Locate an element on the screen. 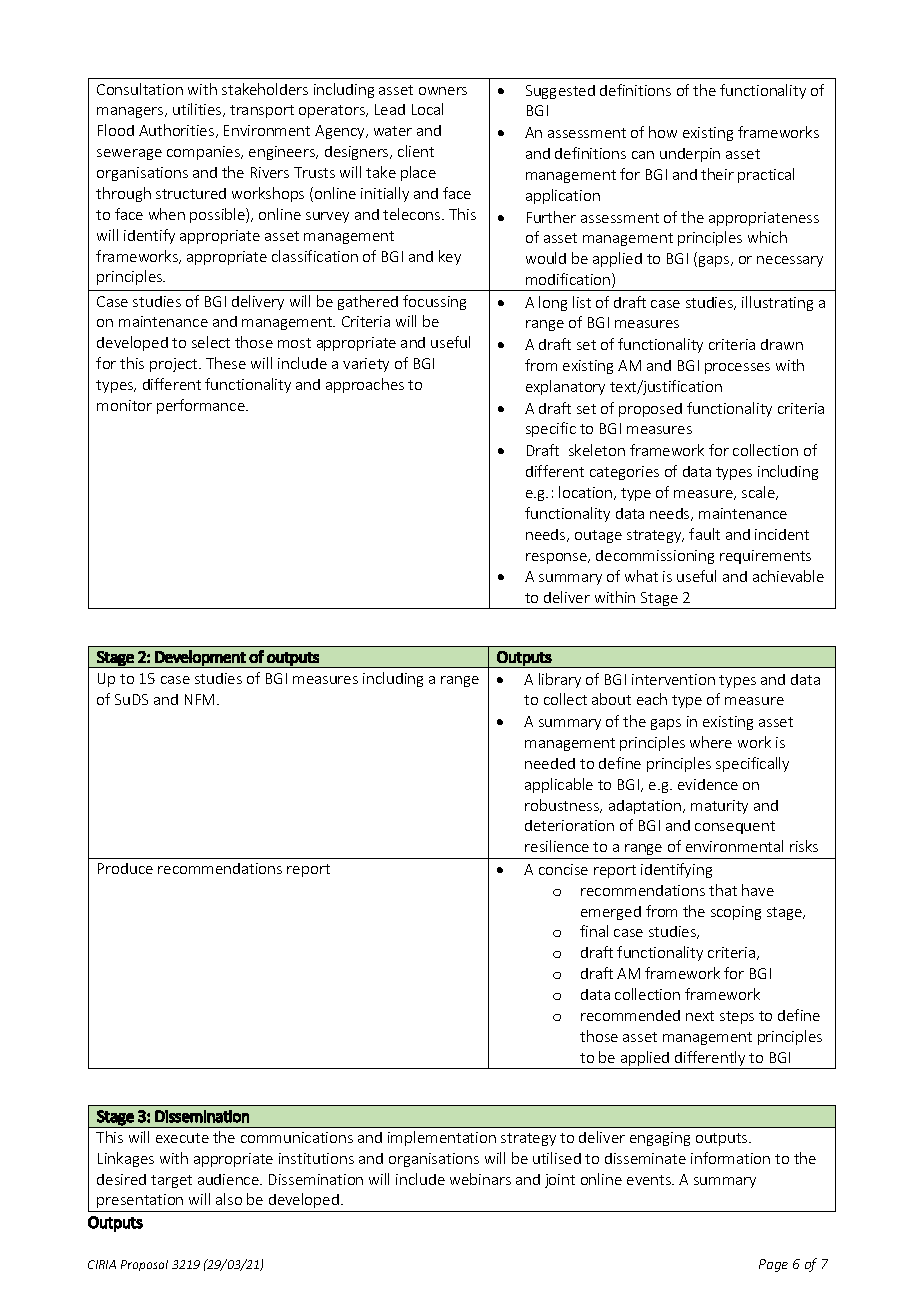  utilities is located at coordinates (198, 110).
